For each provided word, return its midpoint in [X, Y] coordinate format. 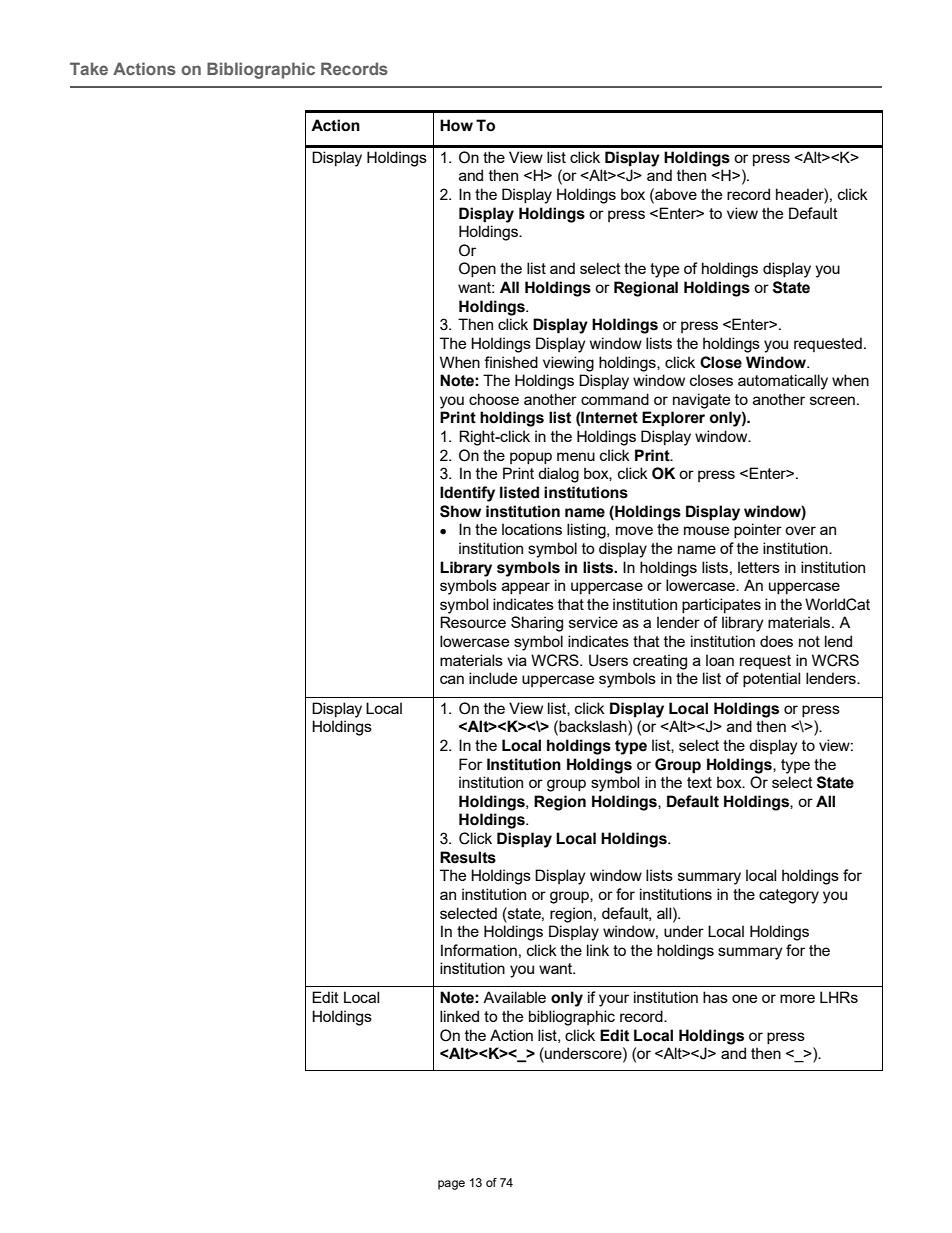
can [452, 679]
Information [479, 950]
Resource [473, 622]
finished [511, 362]
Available [514, 997]
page [451, 1185]
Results [468, 857]
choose [494, 399]
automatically [783, 382]
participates [721, 605]
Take [89, 68]
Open [477, 269]
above [675, 194]
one [744, 998]
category [789, 896]
